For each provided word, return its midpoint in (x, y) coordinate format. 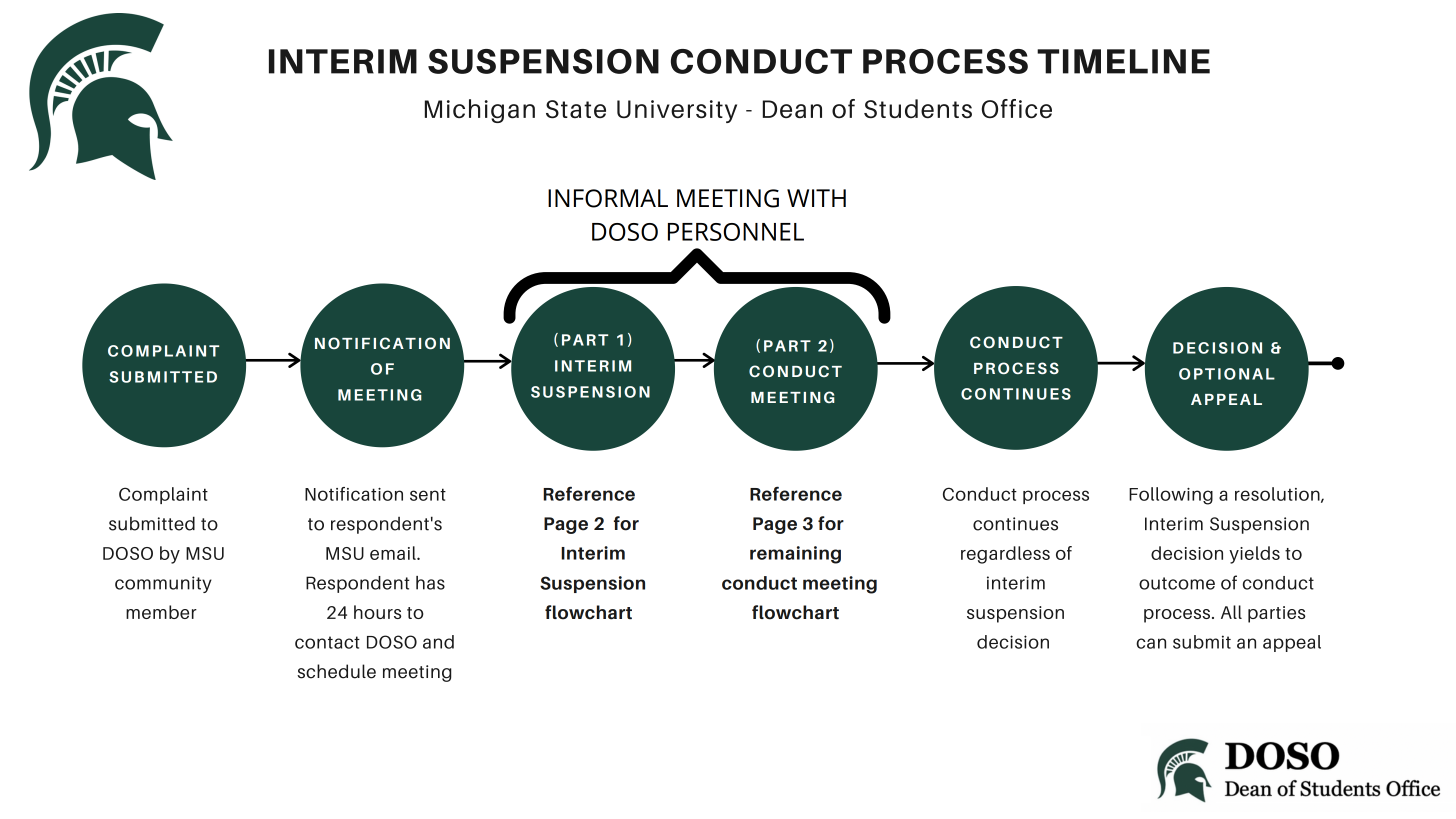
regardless (1005, 555)
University (677, 111)
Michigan (480, 111)
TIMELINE (1123, 61)
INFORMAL (608, 198)
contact (327, 642)
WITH (816, 198)
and (438, 642)
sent (428, 494)
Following (1171, 496)
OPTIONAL (1227, 374)
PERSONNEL (736, 232)
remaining (795, 555)
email (394, 553)
